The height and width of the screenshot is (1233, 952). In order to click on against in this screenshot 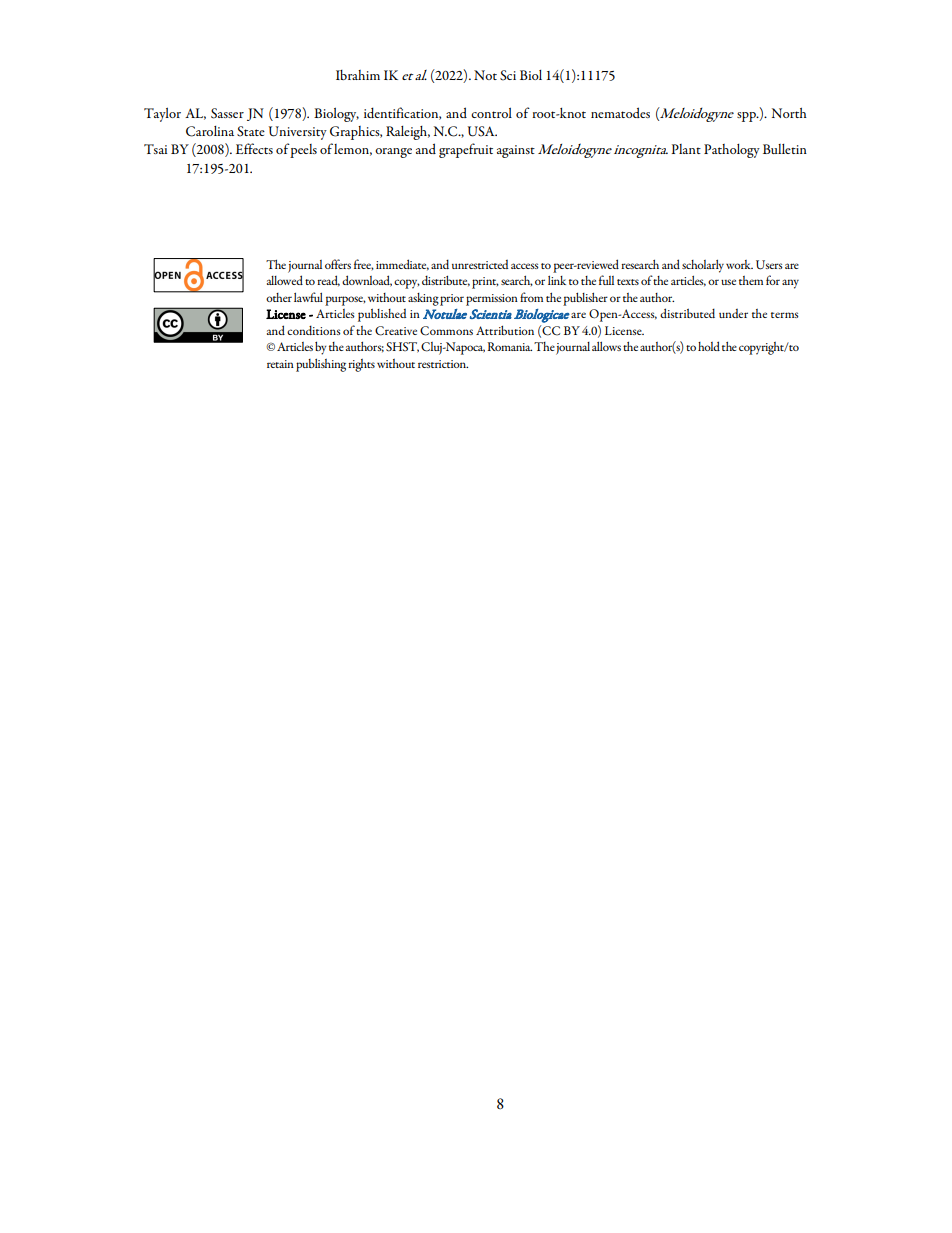, I will do `click(516, 151)`.
